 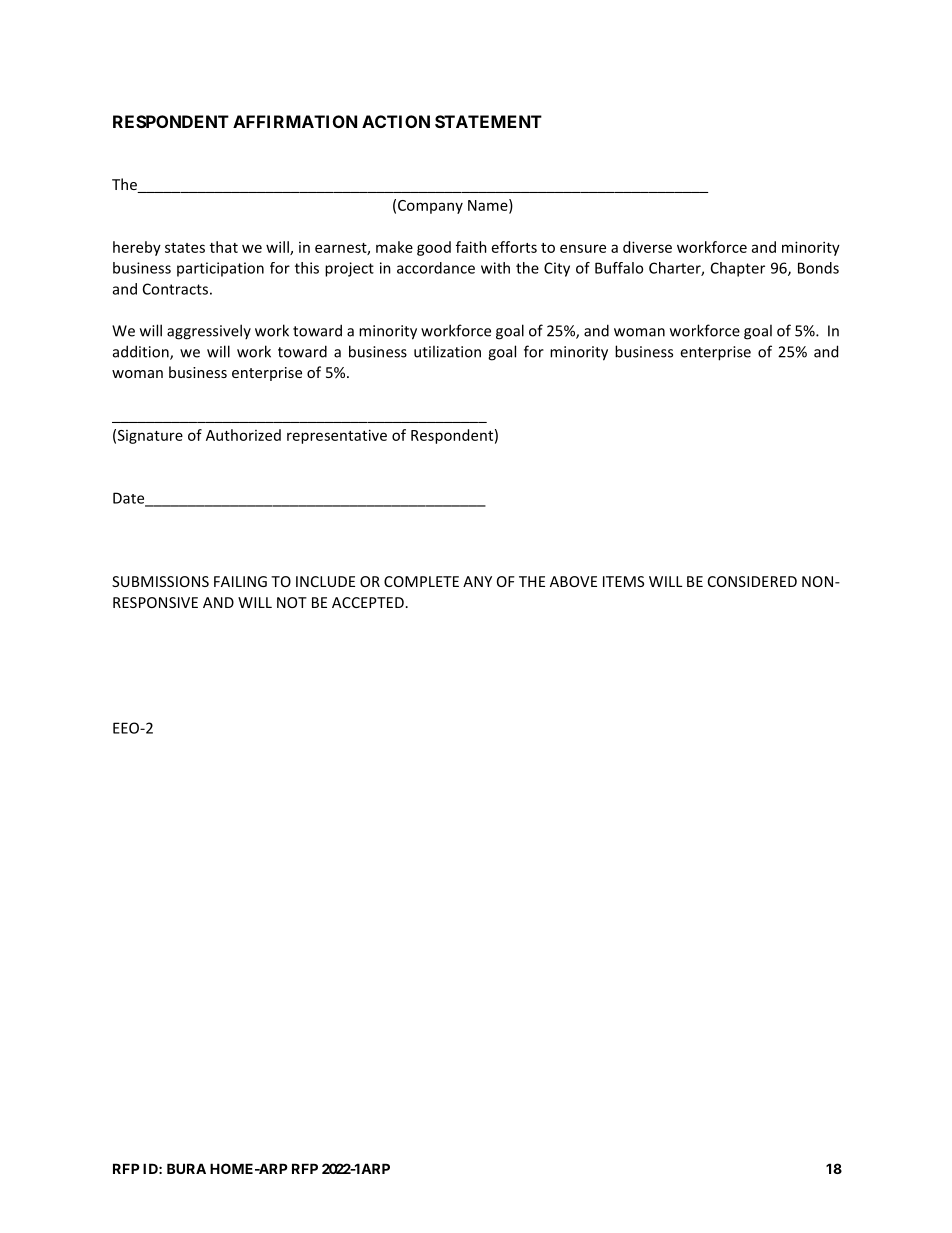 I want to click on AFFIRMATION, so click(x=295, y=121).
